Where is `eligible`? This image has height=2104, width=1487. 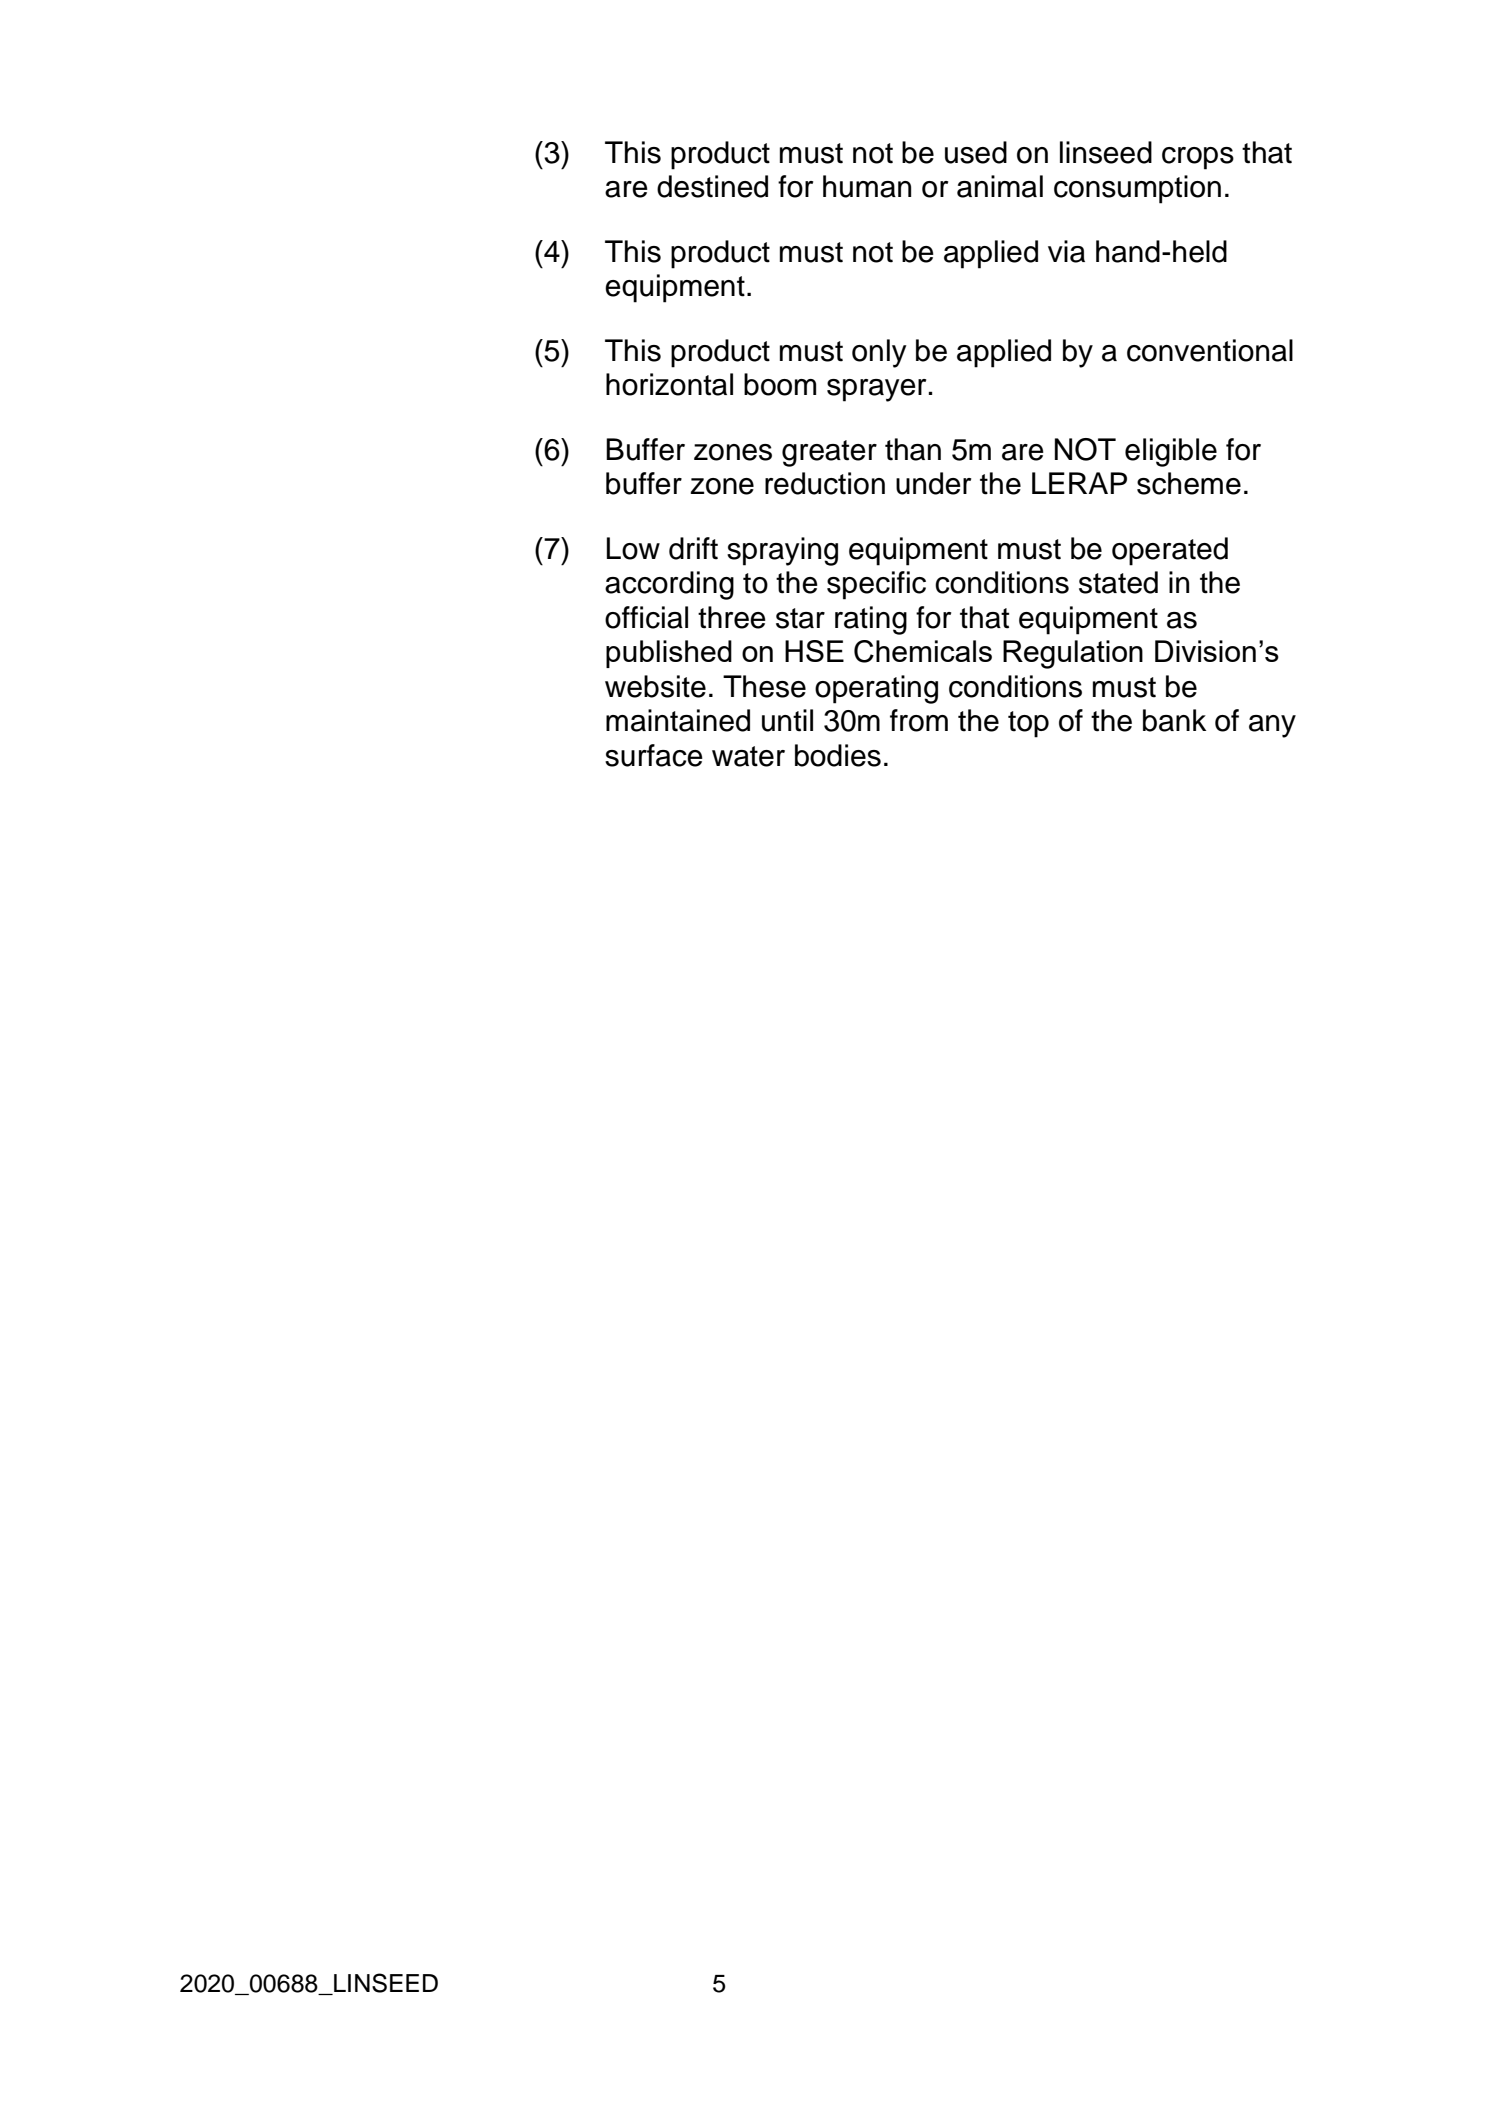 eligible is located at coordinates (1171, 452).
